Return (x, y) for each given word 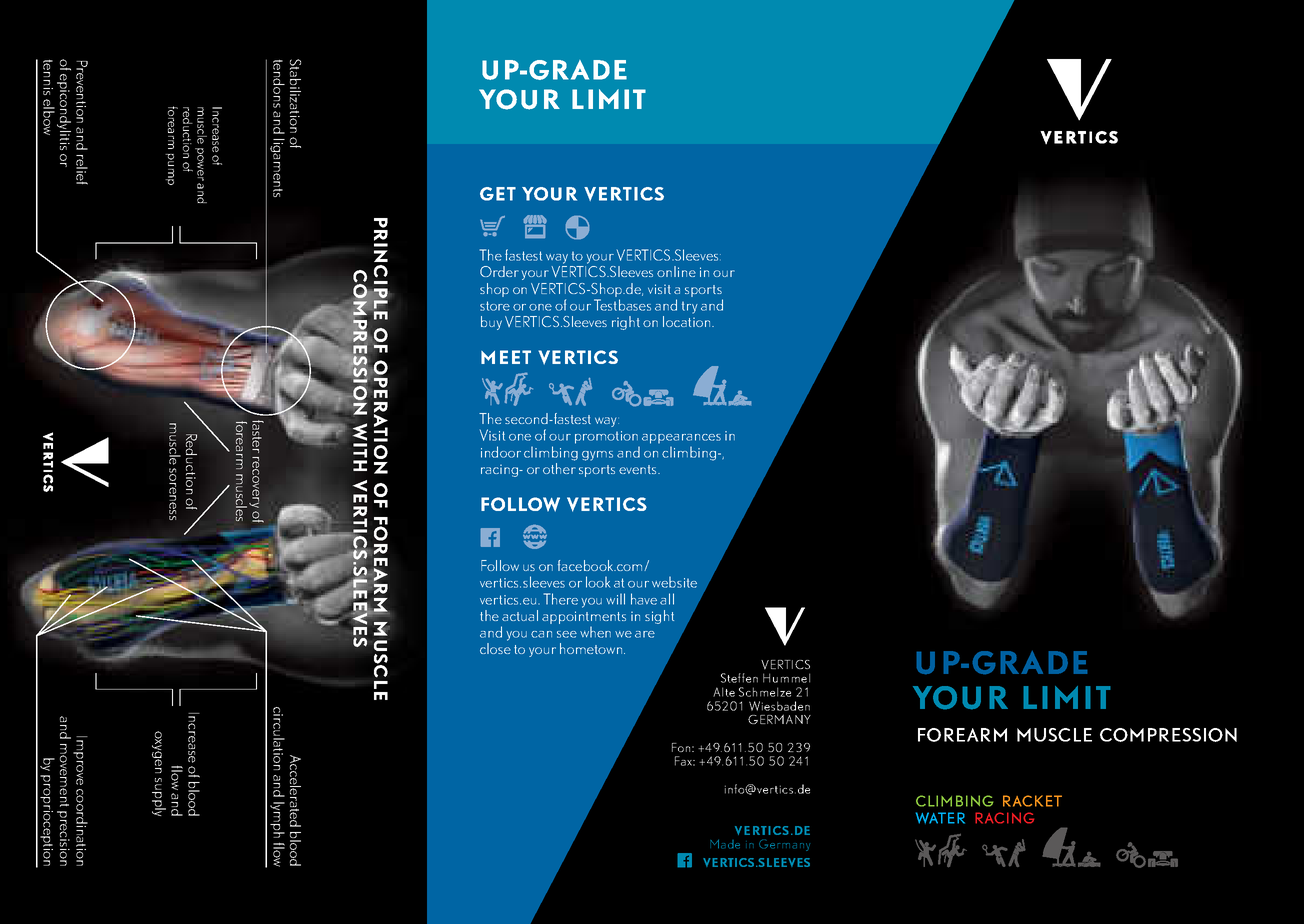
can (541, 634)
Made (725, 844)
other (559, 468)
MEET (506, 357)
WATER (940, 818)
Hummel (786, 678)
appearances (681, 439)
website (674, 582)
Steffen (739, 678)
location (688, 321)
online (676, 271)
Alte (724, 692)
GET (498, 194)
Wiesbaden (779, 706)
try (690, 307)
